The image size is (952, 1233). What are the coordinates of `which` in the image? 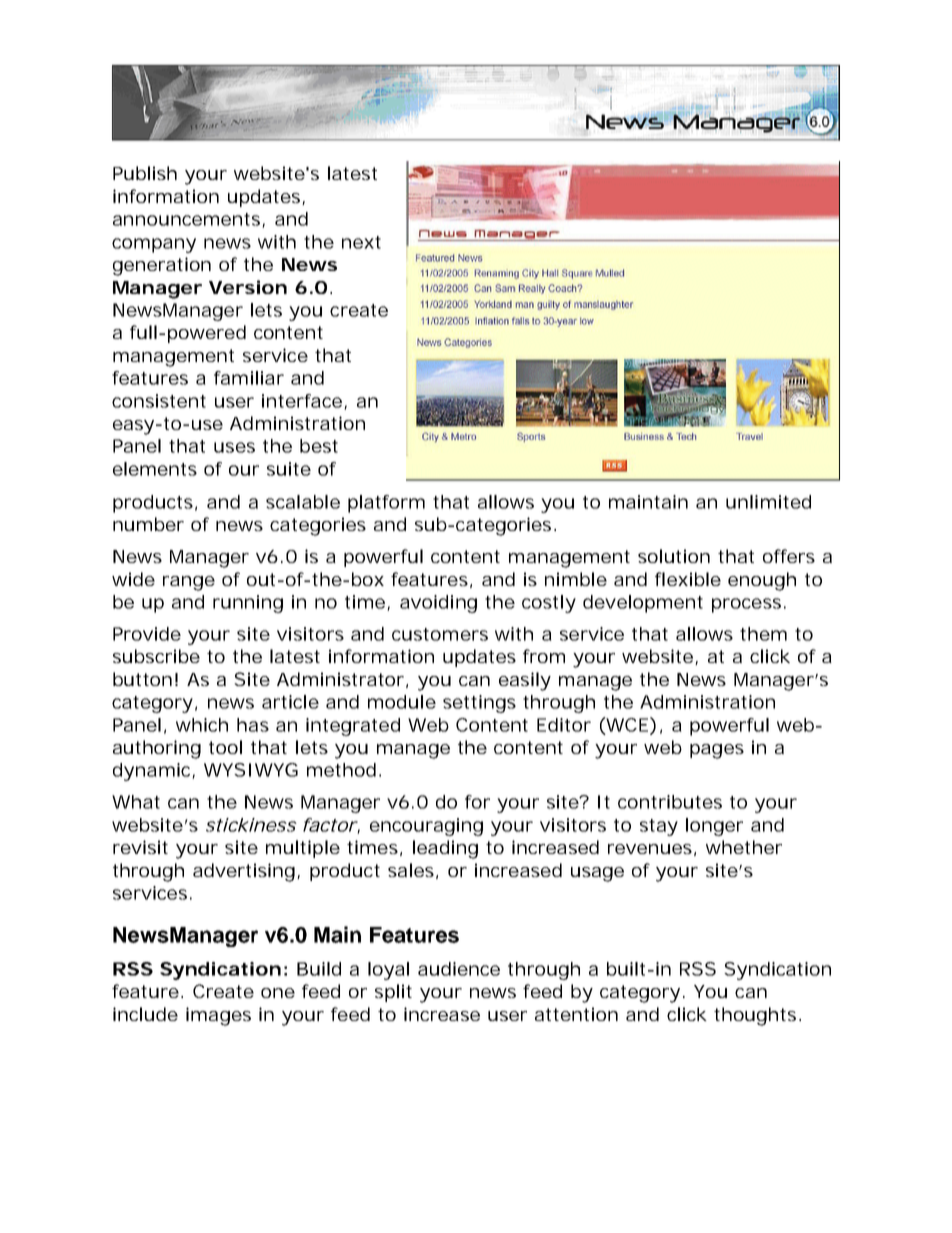 It's located at (202, 725).
